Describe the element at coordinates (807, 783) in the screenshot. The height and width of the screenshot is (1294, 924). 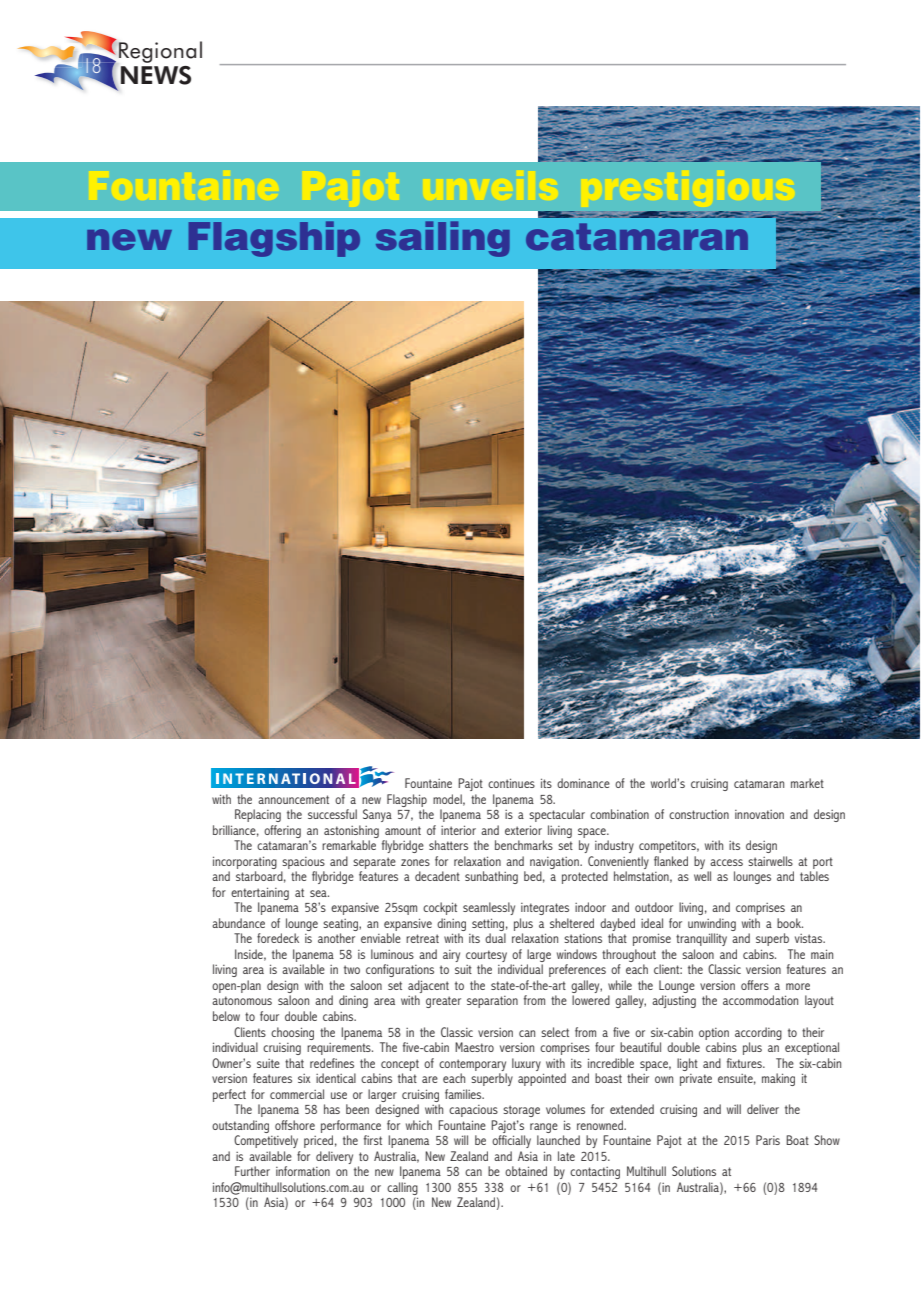
I see `market` at that location.
